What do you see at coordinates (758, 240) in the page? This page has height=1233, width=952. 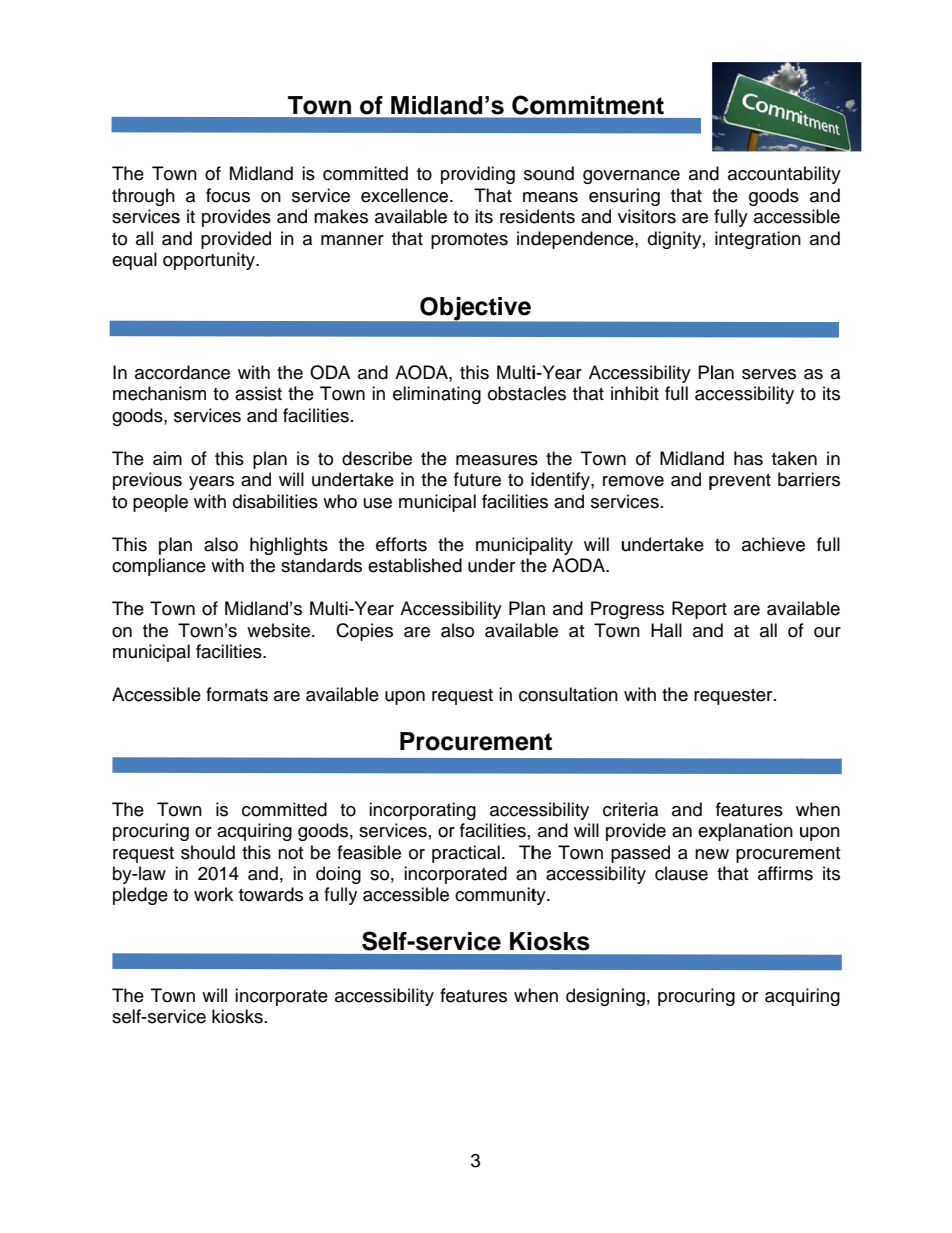 I see `integration` at bounding box center [758, 240].
